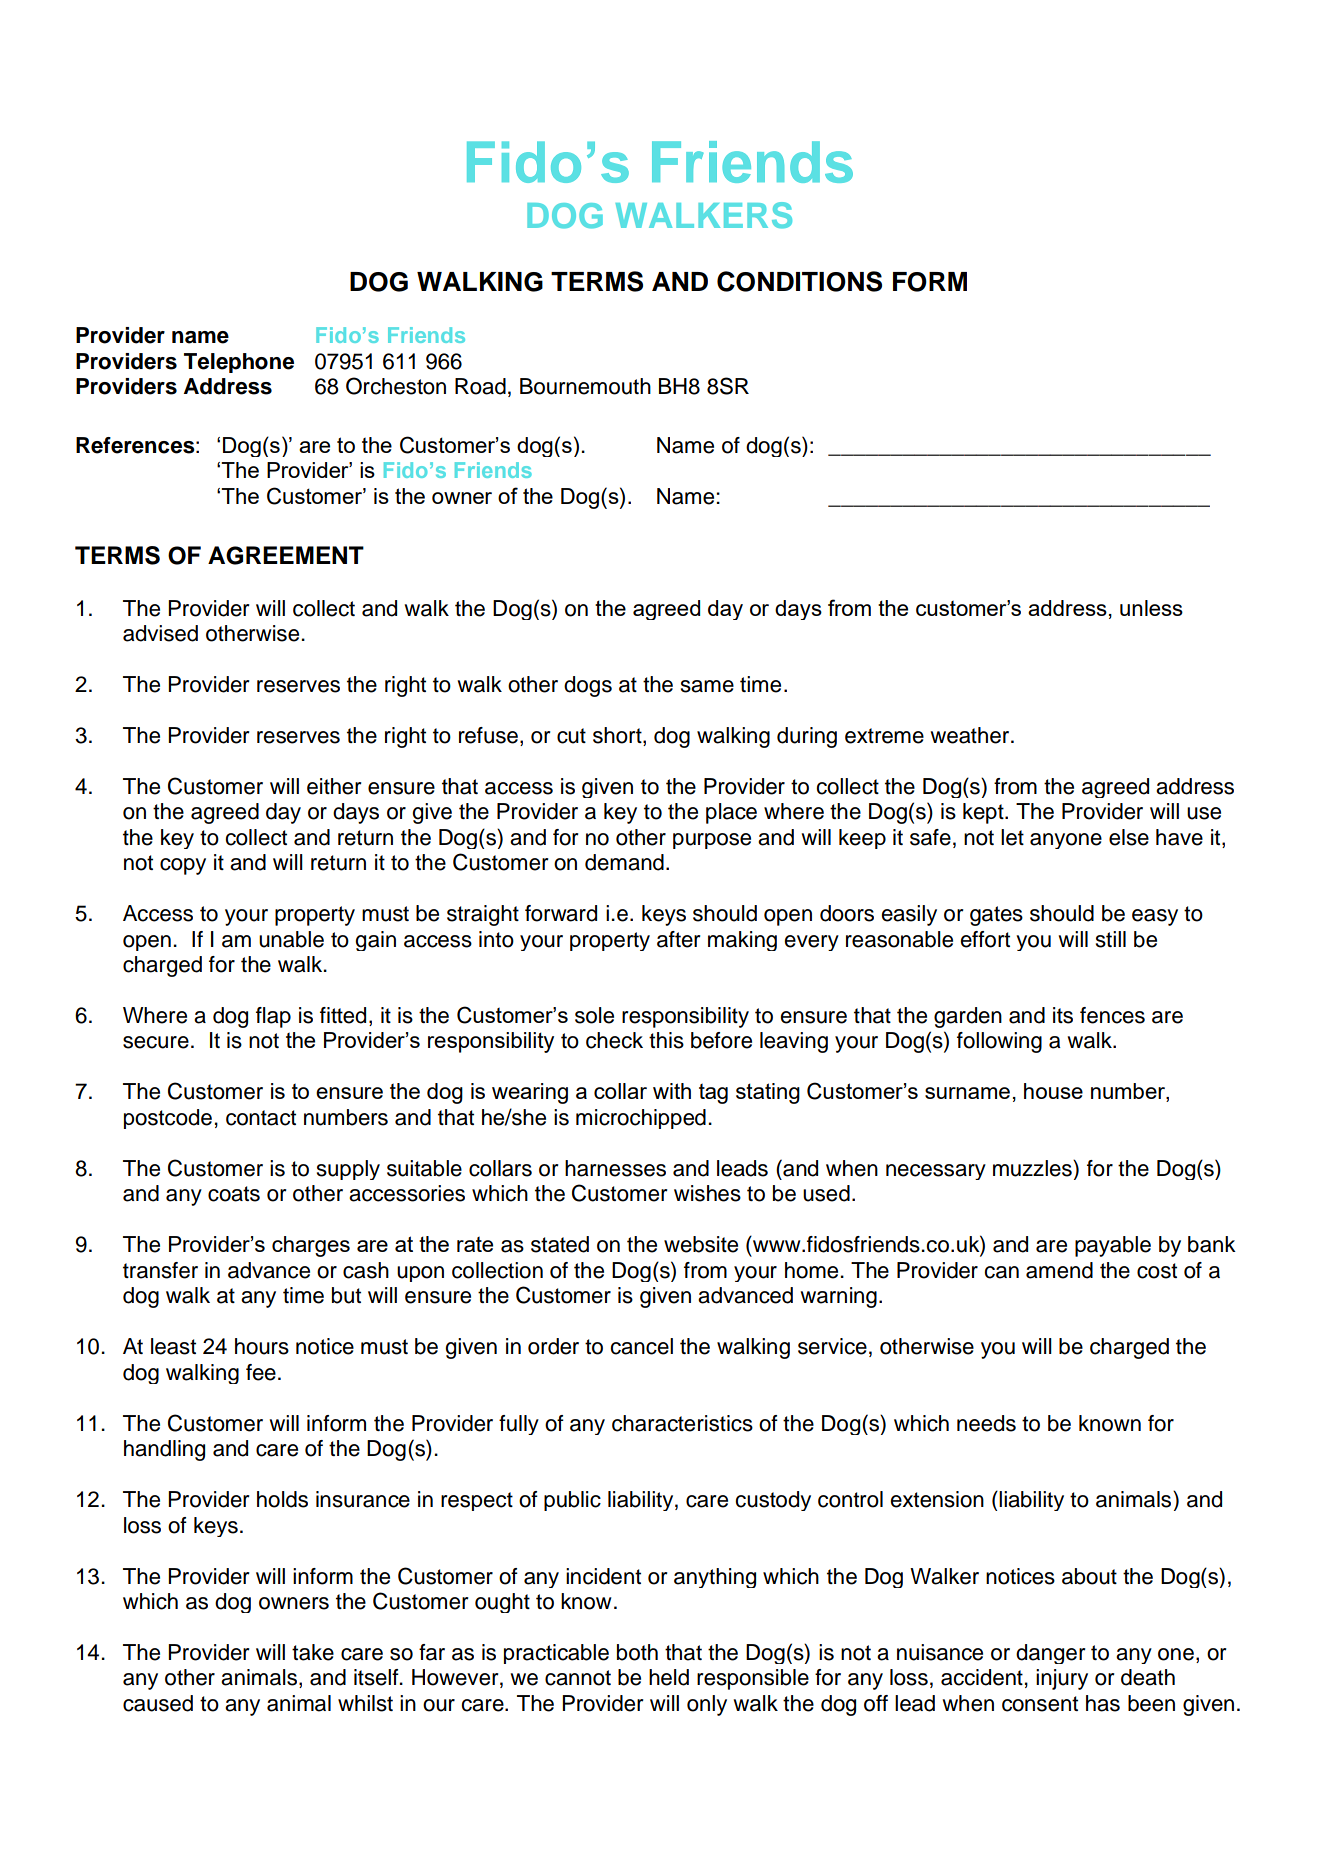  I want to click on flap, so click(273, 1017).
